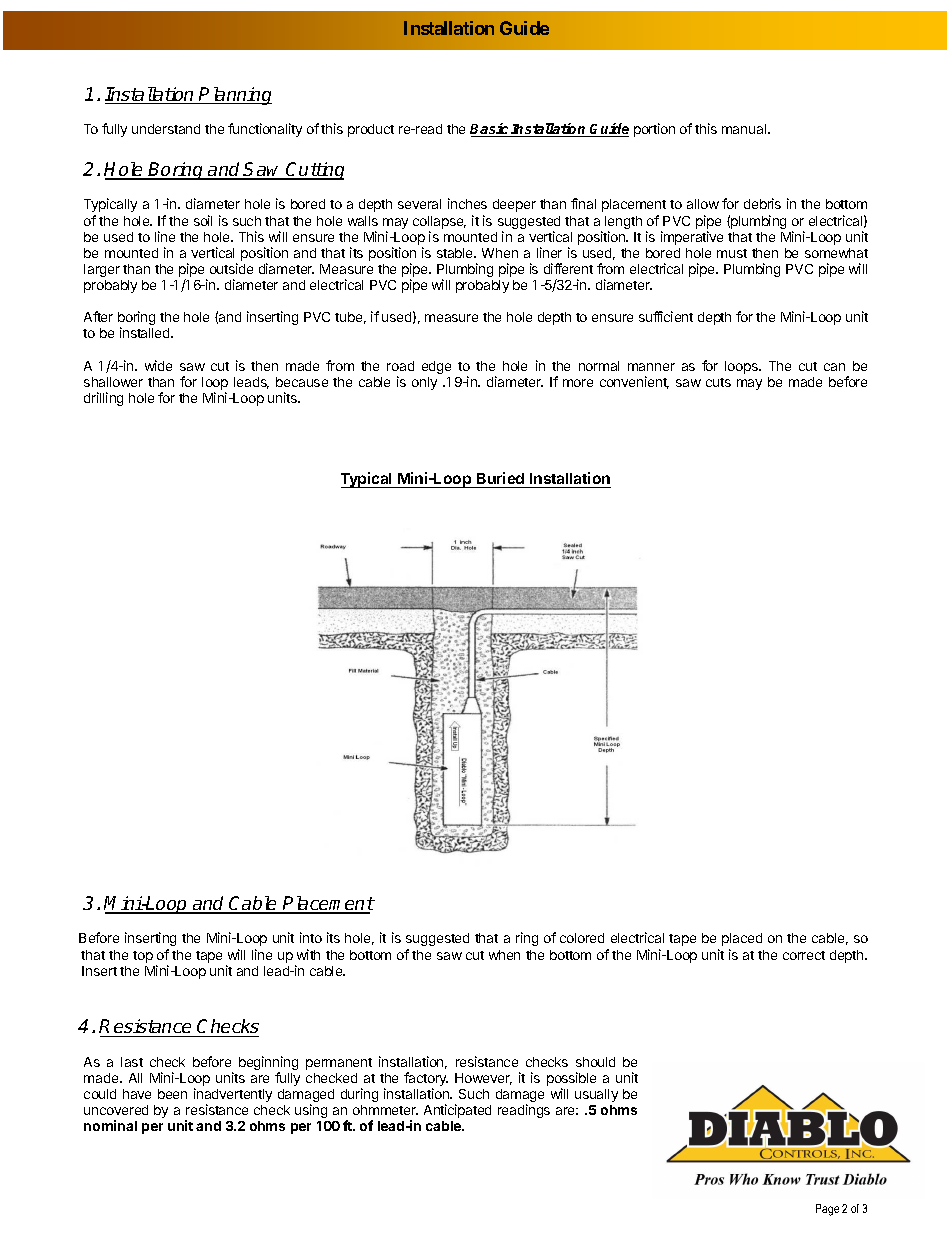 The width and height of the screenshot is (952, 1233). Describe the element at coordinates (166, 129) in the screenshot. I see `understand` at that location.
